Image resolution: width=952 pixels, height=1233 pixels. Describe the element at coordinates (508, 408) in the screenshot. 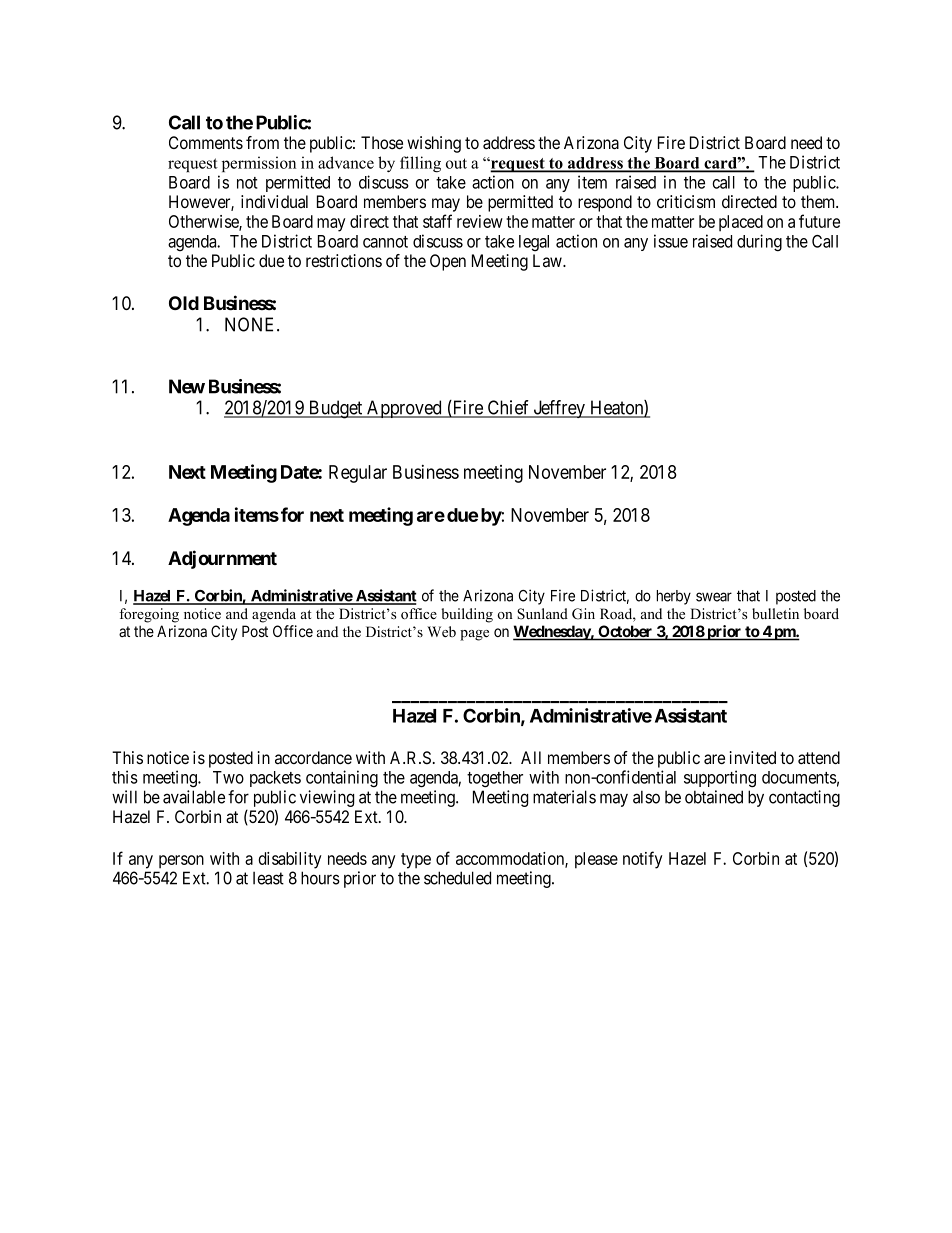

I see `Chief` at that location.
